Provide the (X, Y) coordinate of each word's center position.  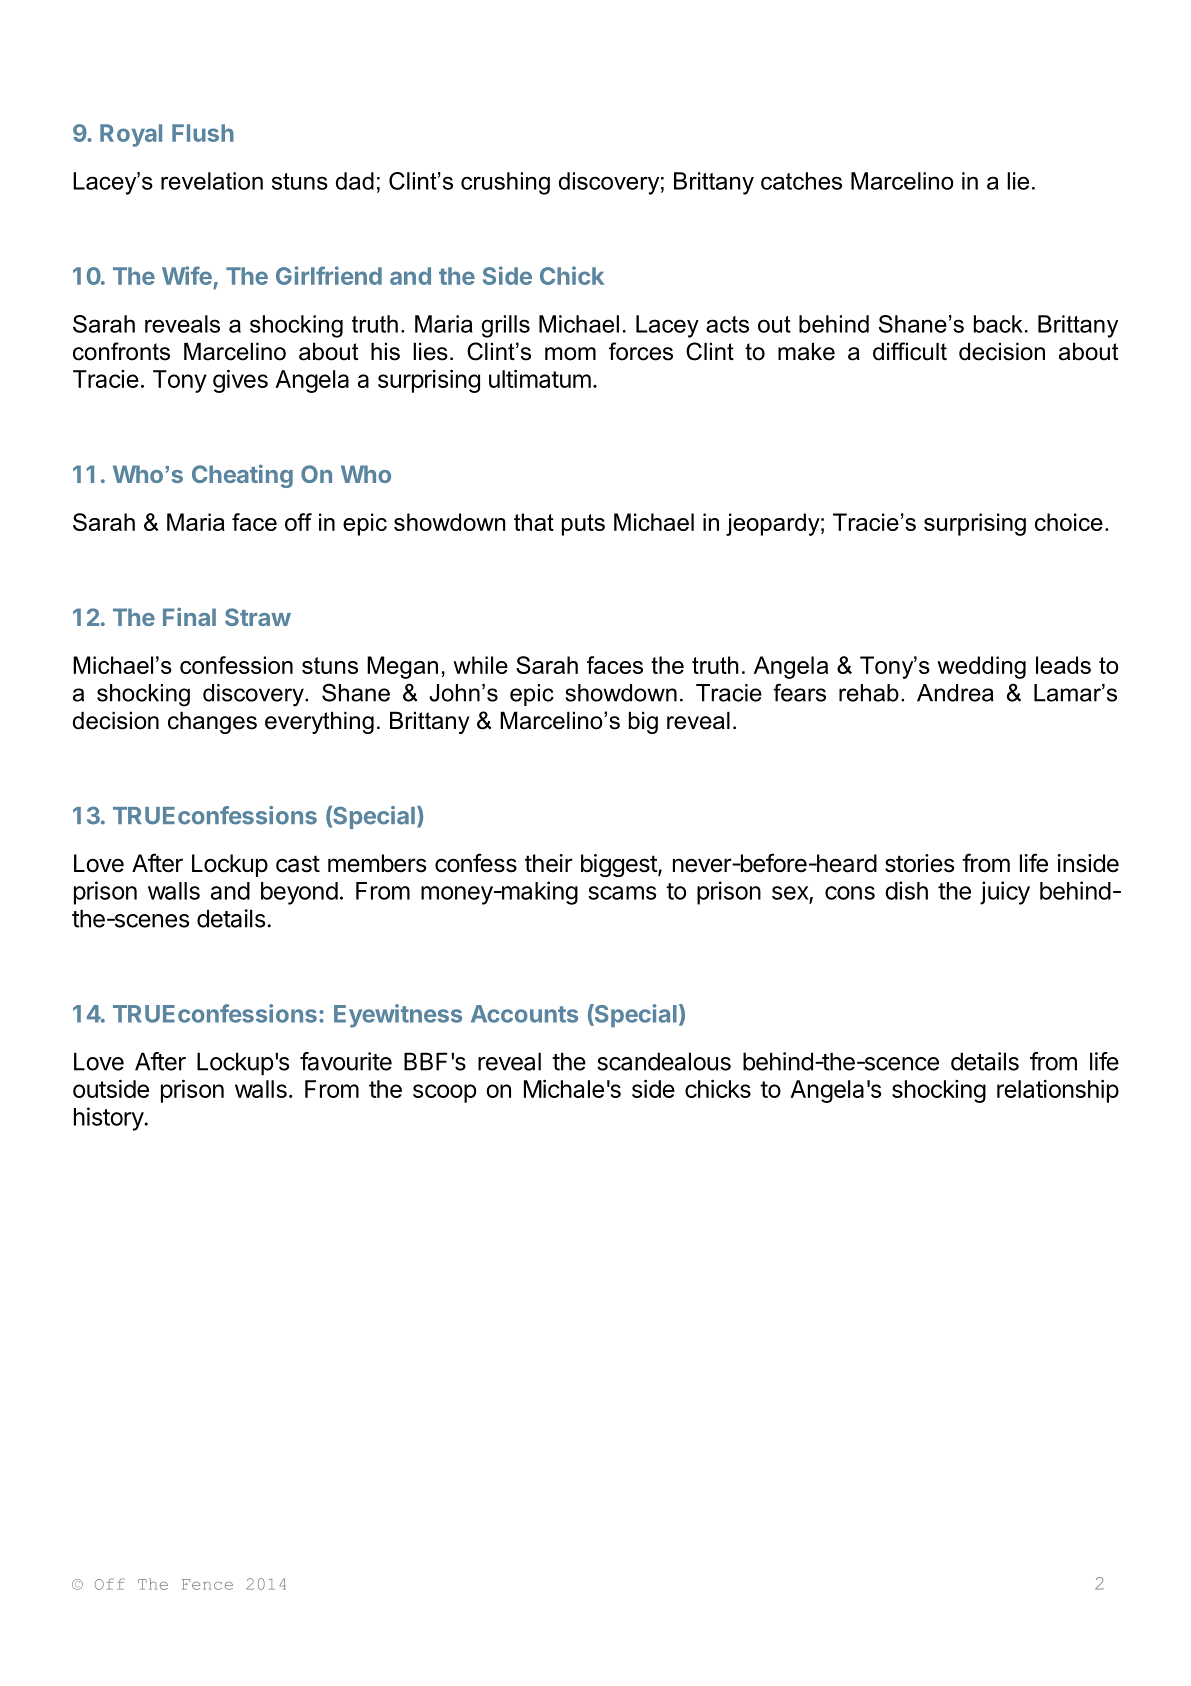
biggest (620, 865)
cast (298, 864)
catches (801, 181)
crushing (505, 183)
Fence (207, 1584)
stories (919, 863)
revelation (212, 181)
